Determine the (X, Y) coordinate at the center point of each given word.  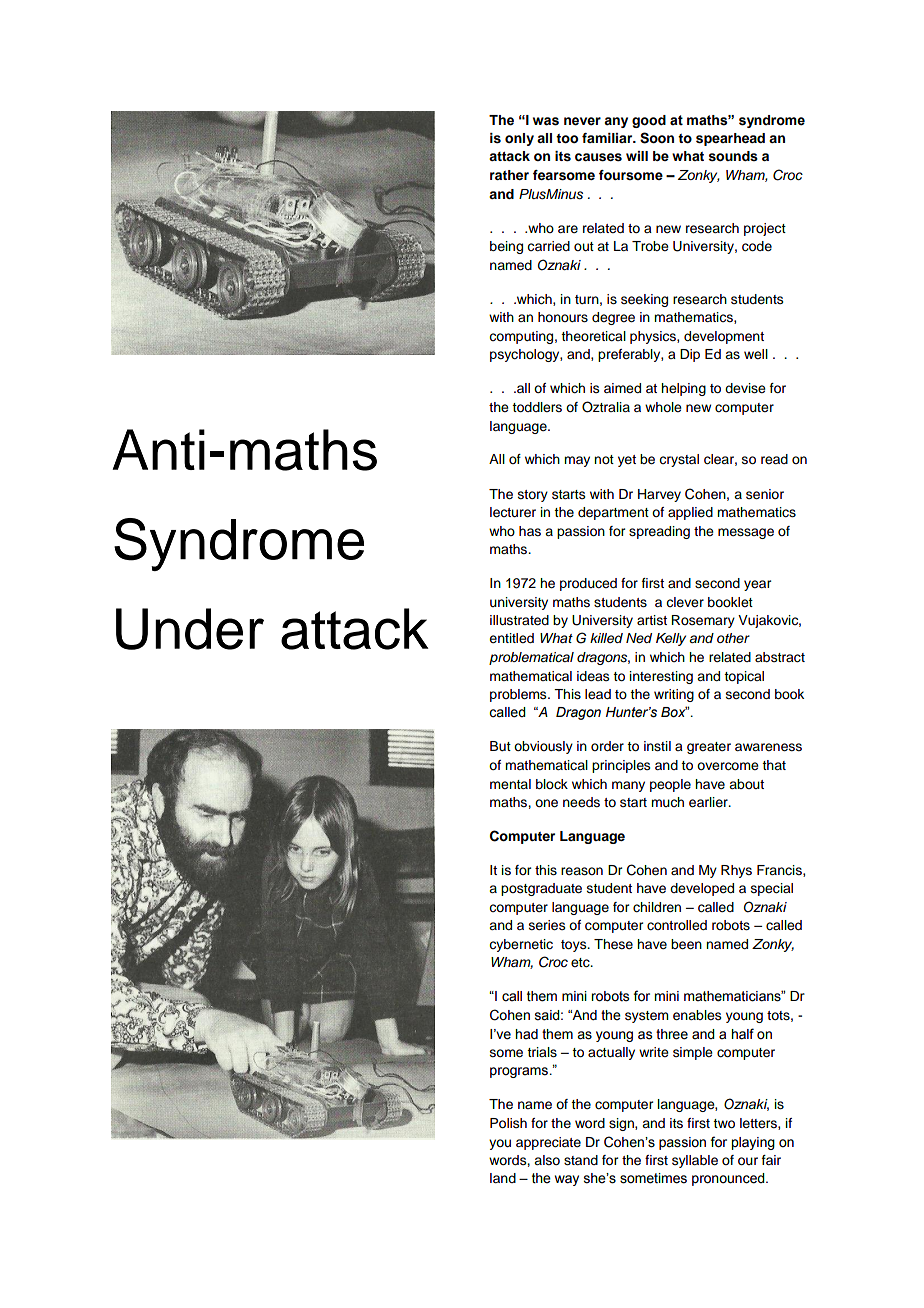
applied (690, 513)
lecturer (513, 512)
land (503, 1178)
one (546, 803)
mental (510, 784)
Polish (508, 1123)
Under (190, 629)
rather (509, 175)
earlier (709, 802)
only (519, 139)
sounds (733, 156)
